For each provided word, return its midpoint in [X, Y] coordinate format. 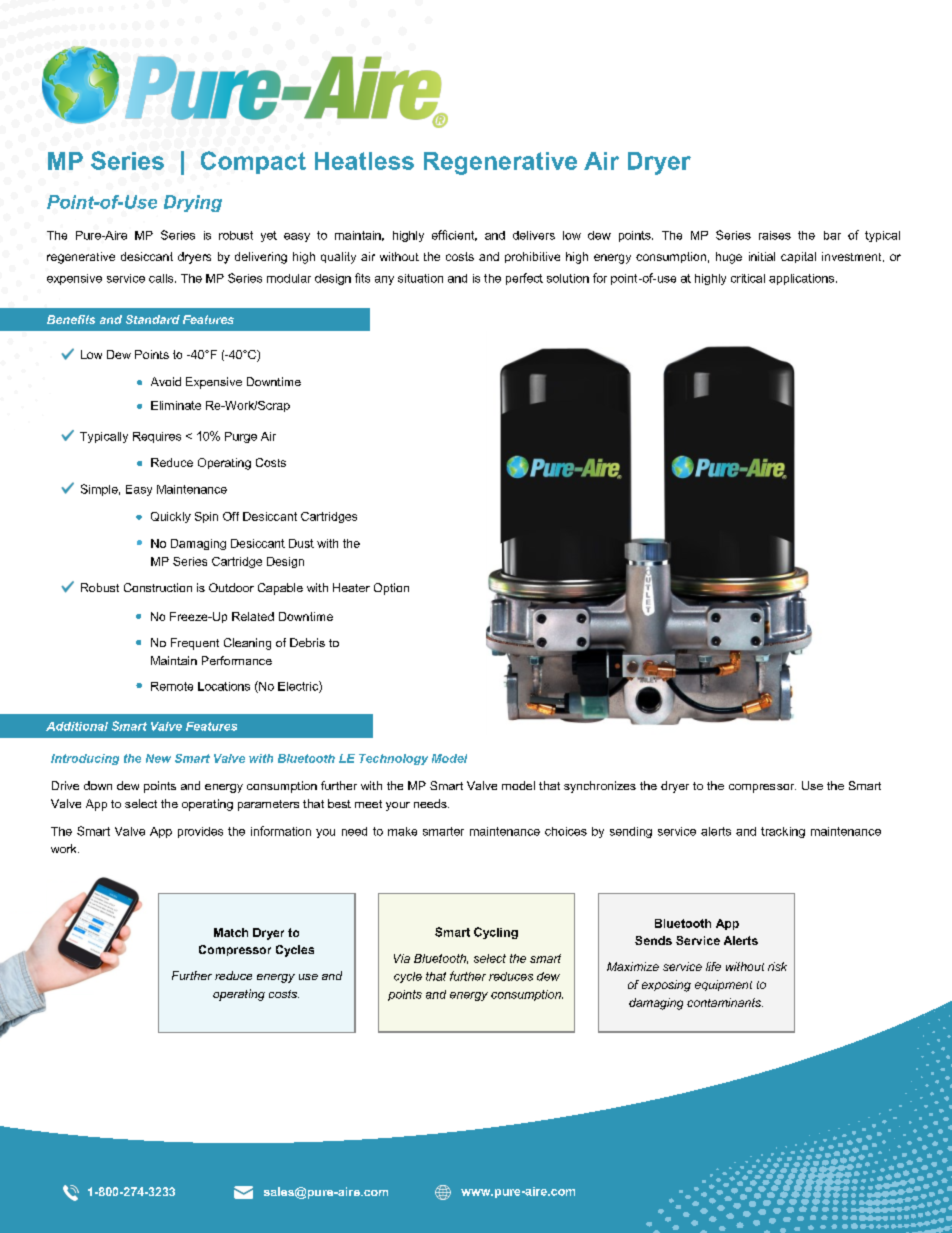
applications [803, 279]
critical [748, 278]
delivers [534, 235]
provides [200, 832]
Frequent [195, 644]
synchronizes [600, 787]
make [402, 831]
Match [231, 932]
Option [391, 589]
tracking [783, 832]
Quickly [171, 517]
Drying [193, 203]
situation [420, 278]
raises [775, 235]
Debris [307, 642]
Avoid [166, 381]
